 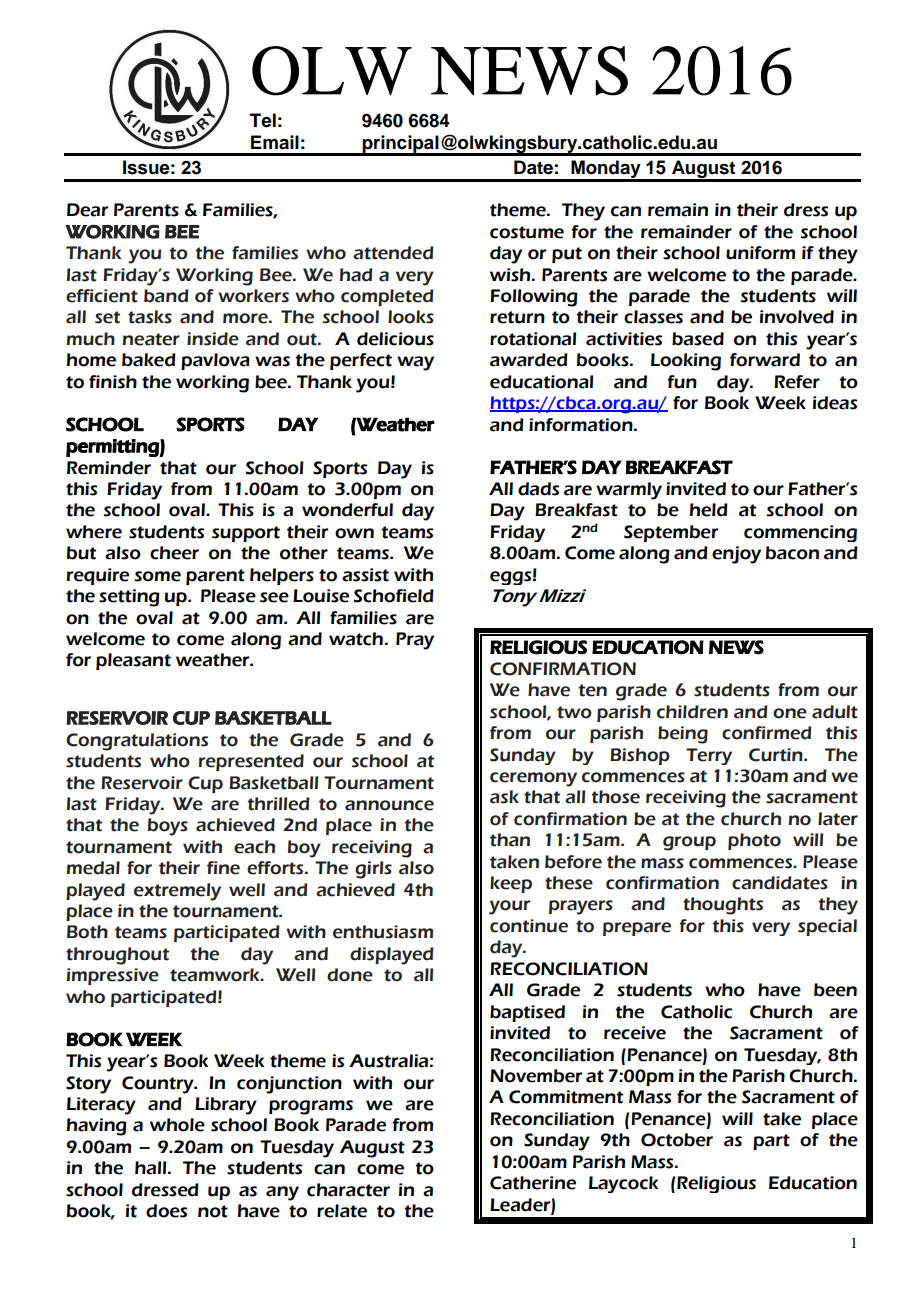 What do you see at coordinates (533, 1183) in the screenshot?
I see `Catherine` at bounding box center [533, 1183].
